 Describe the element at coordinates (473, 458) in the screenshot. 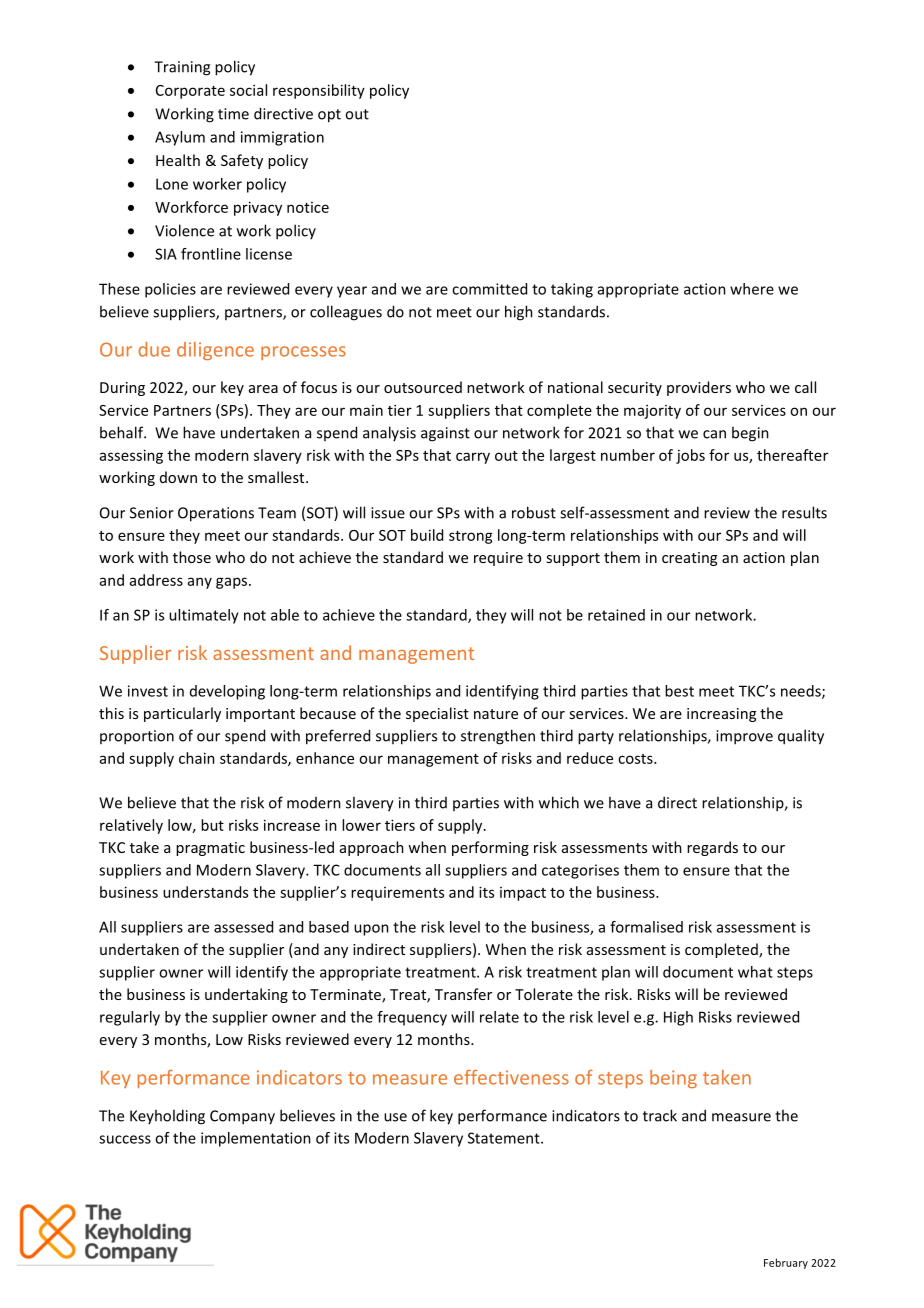

I see `carry` at that location.
